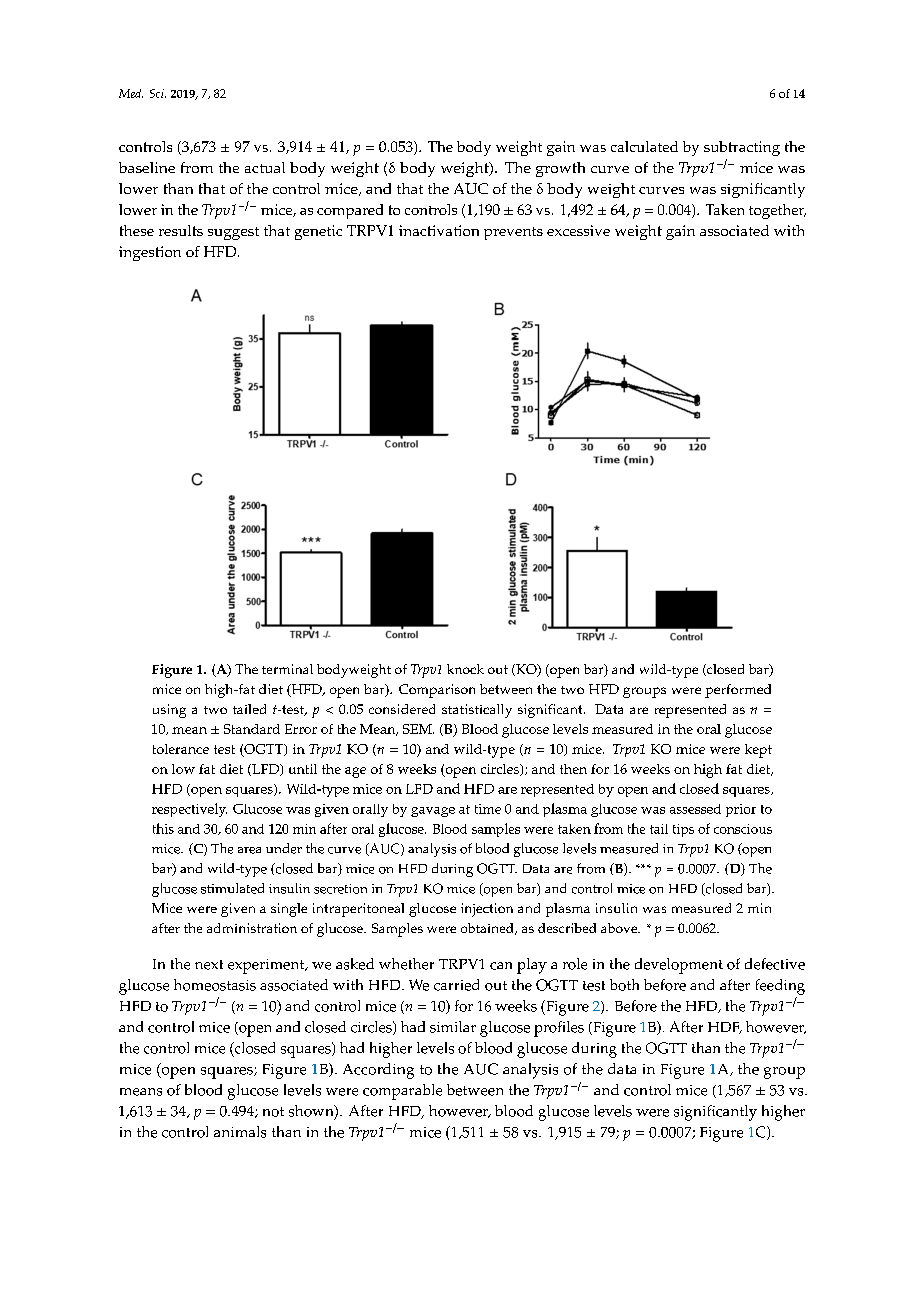 This image has height=1308, width=924. Describe the element at coordinates (350, 211) in the image. I see `compared` at that location.
